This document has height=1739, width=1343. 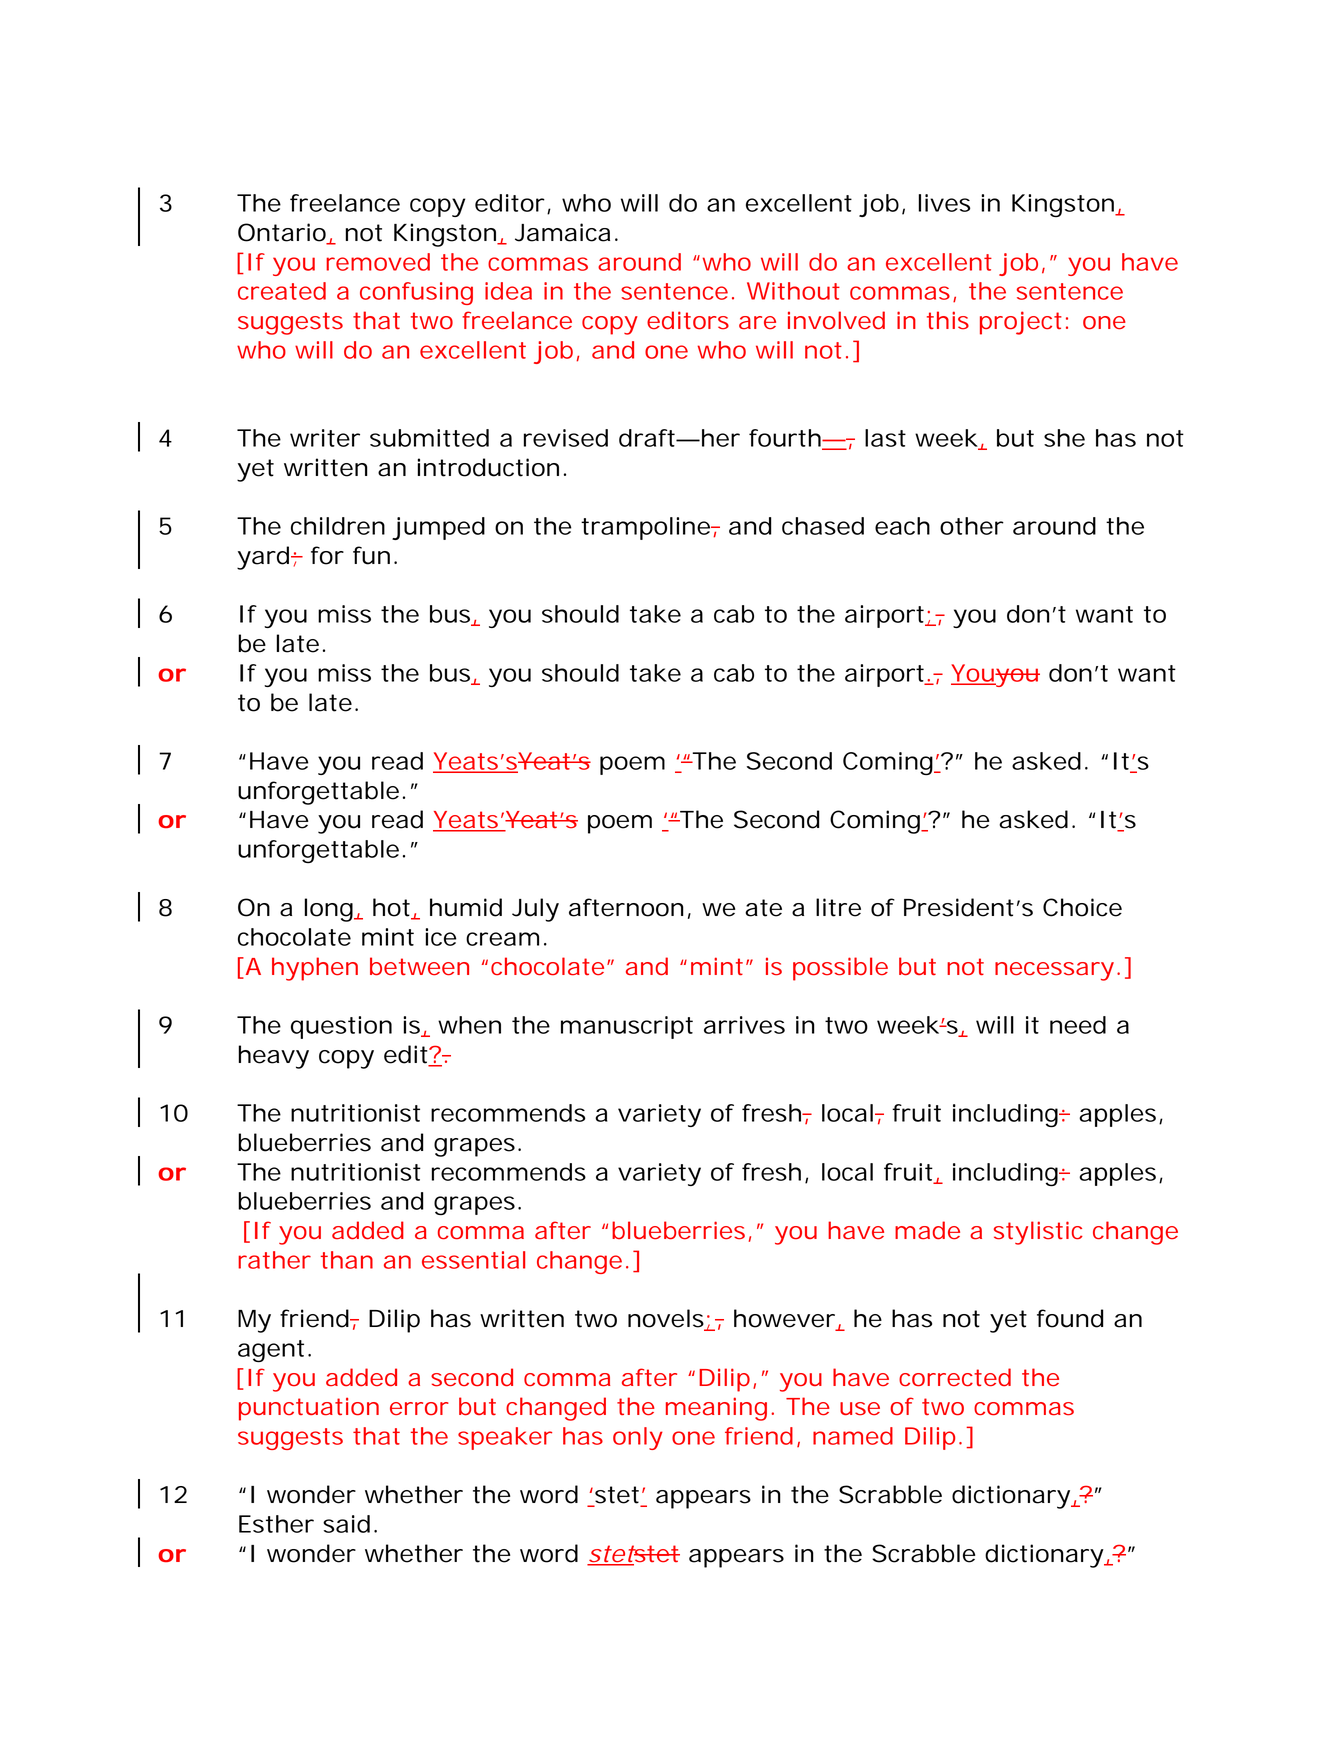 What do you see at coordinates (346, 1524) in the document?
I see `said` at bounding box center [346, 1524].
